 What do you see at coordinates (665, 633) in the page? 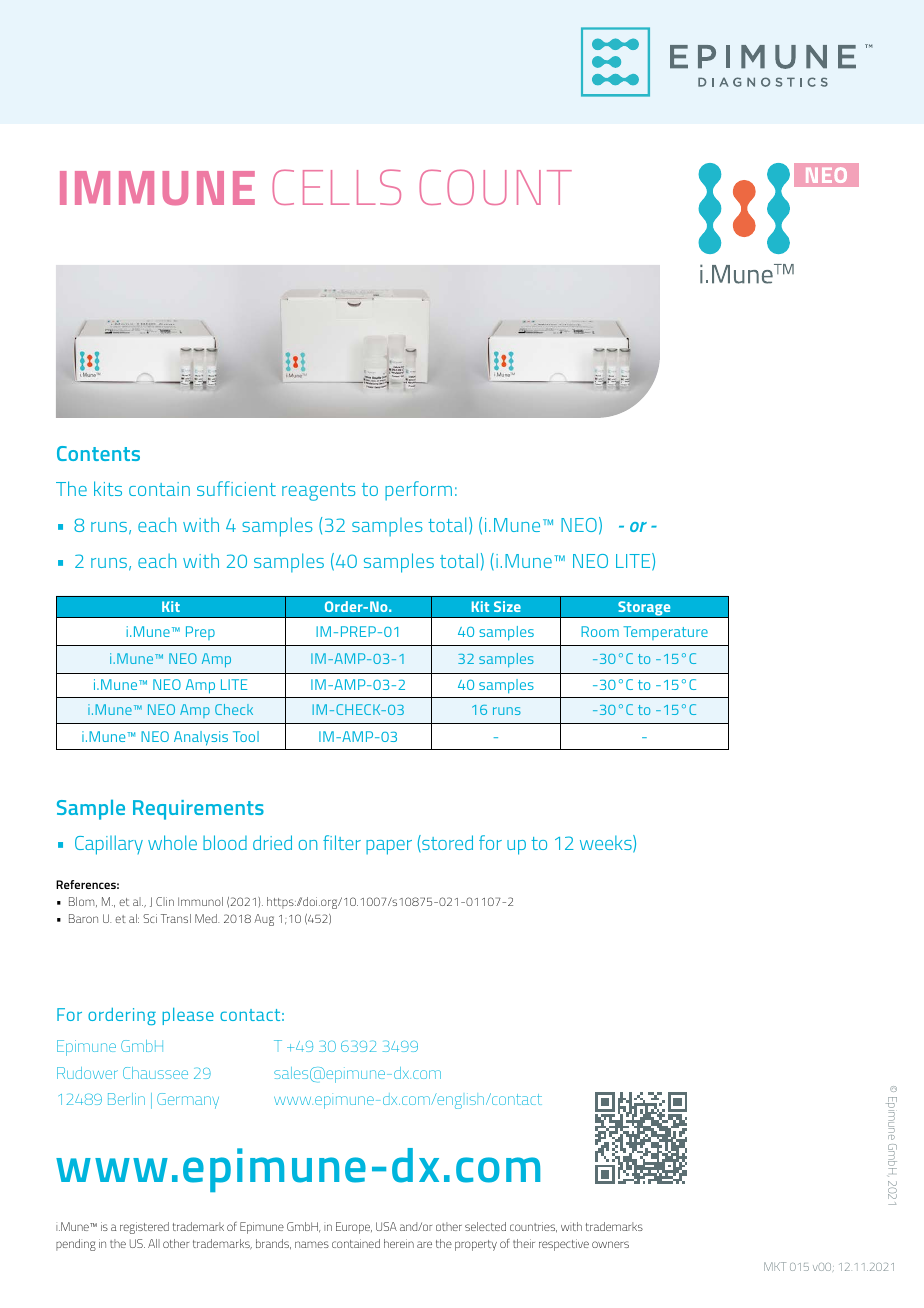
I see `Temperature` at bounding box center [665, 633].
